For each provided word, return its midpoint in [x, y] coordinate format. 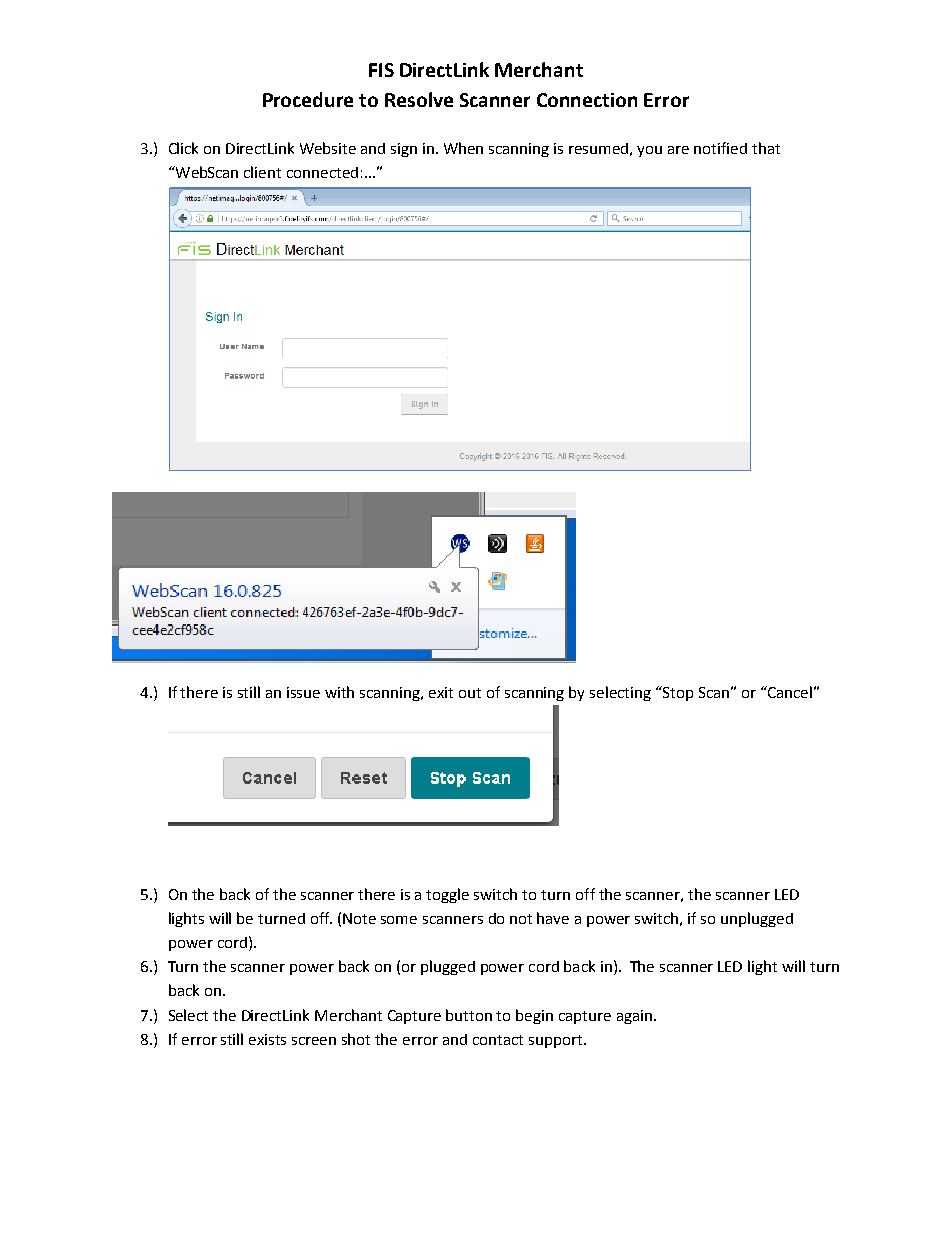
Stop [677, 693]
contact [498, 1040]
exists [267, 1039]
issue [303, 692]
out [470, 693]
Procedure [308, 99]
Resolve [419, 99]
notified [720, 148]
